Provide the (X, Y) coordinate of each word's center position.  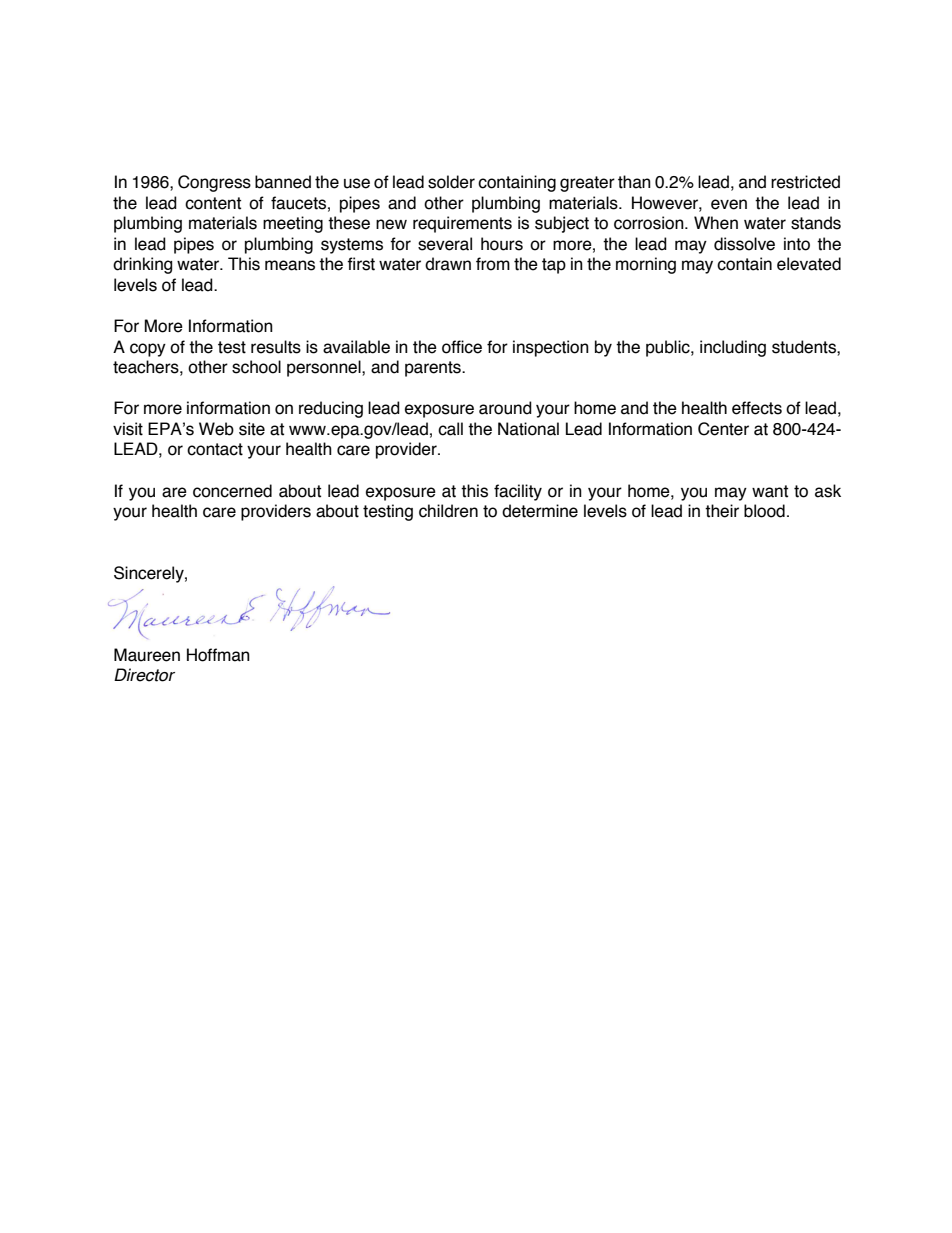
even (729, 204)
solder (451, 182)
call (450, 429)
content (213, 203)
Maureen (147, 655)
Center (723, 429)
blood (764, 511)
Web (216, 429)
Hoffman (218, 655)
